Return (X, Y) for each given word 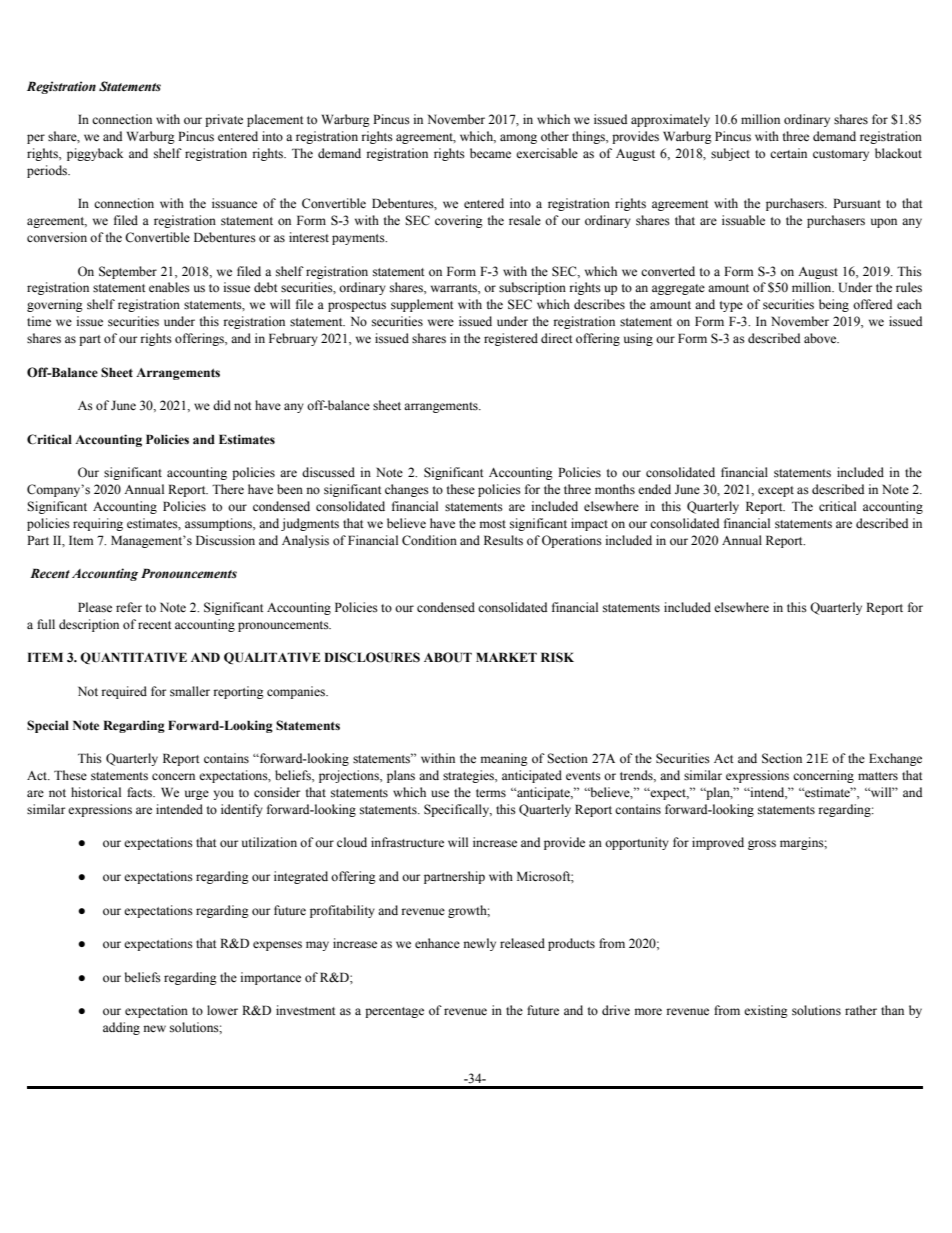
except (776, 491)
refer (129, 607)
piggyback (95, 154)
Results (503, 540)
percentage (394, 1012)
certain (788, 153)
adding (121, 1028)
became (490, 153)
